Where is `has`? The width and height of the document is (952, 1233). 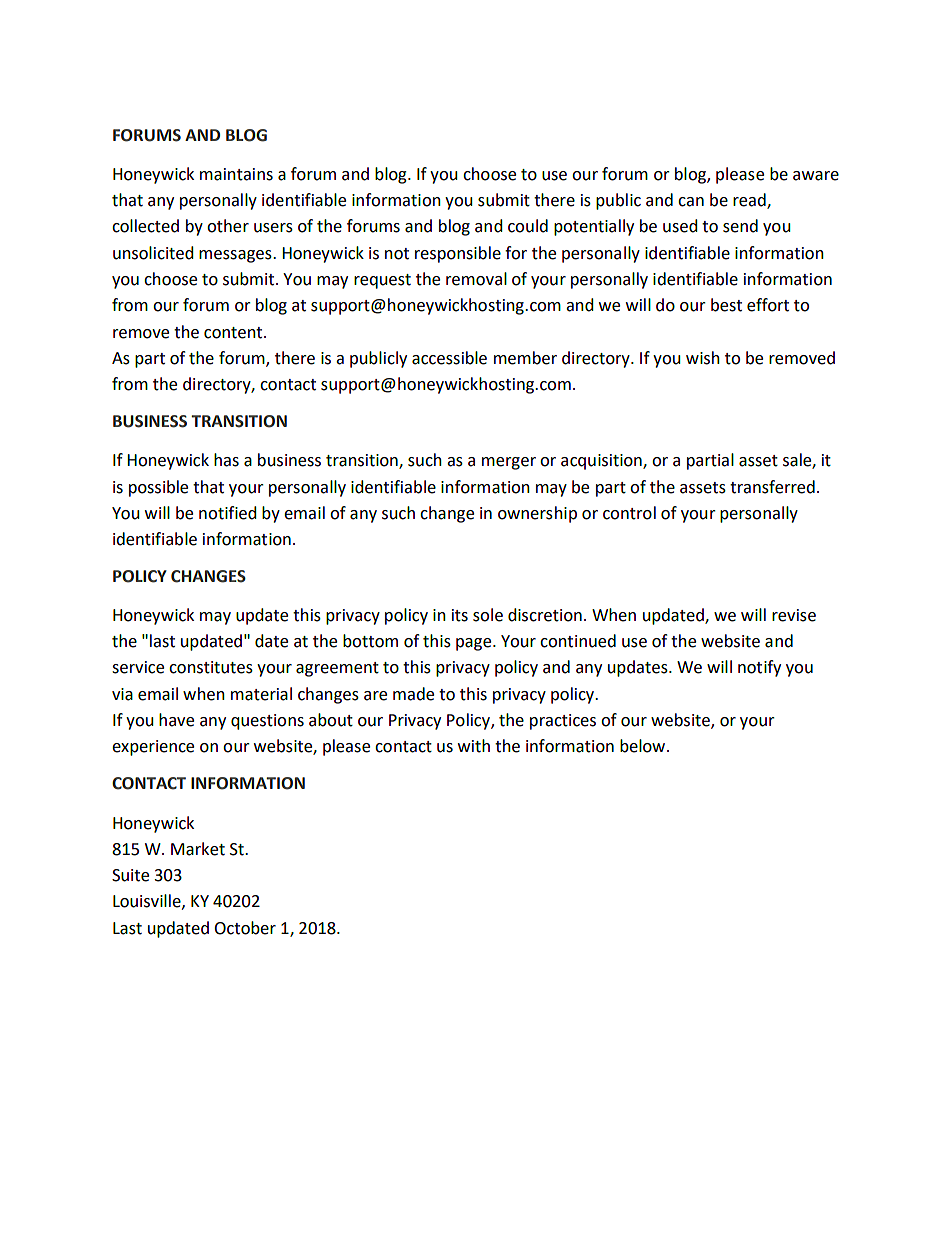 has is located at coordinates (226, 460).
